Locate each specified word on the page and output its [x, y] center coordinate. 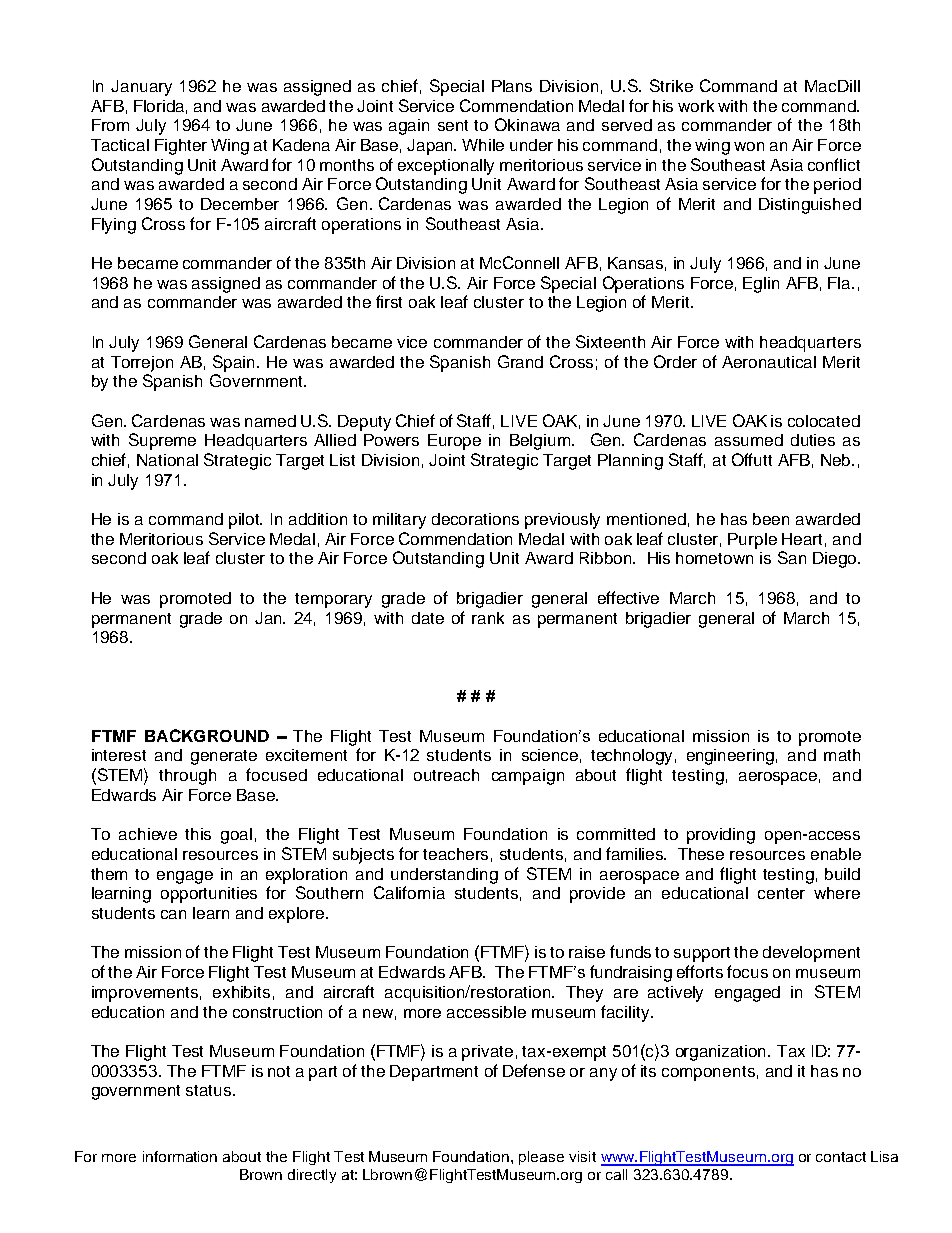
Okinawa [527, 124]
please [541, 1158]
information [180, 1156]
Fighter [181, 147]
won [749, 146]
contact [841, 1157]
